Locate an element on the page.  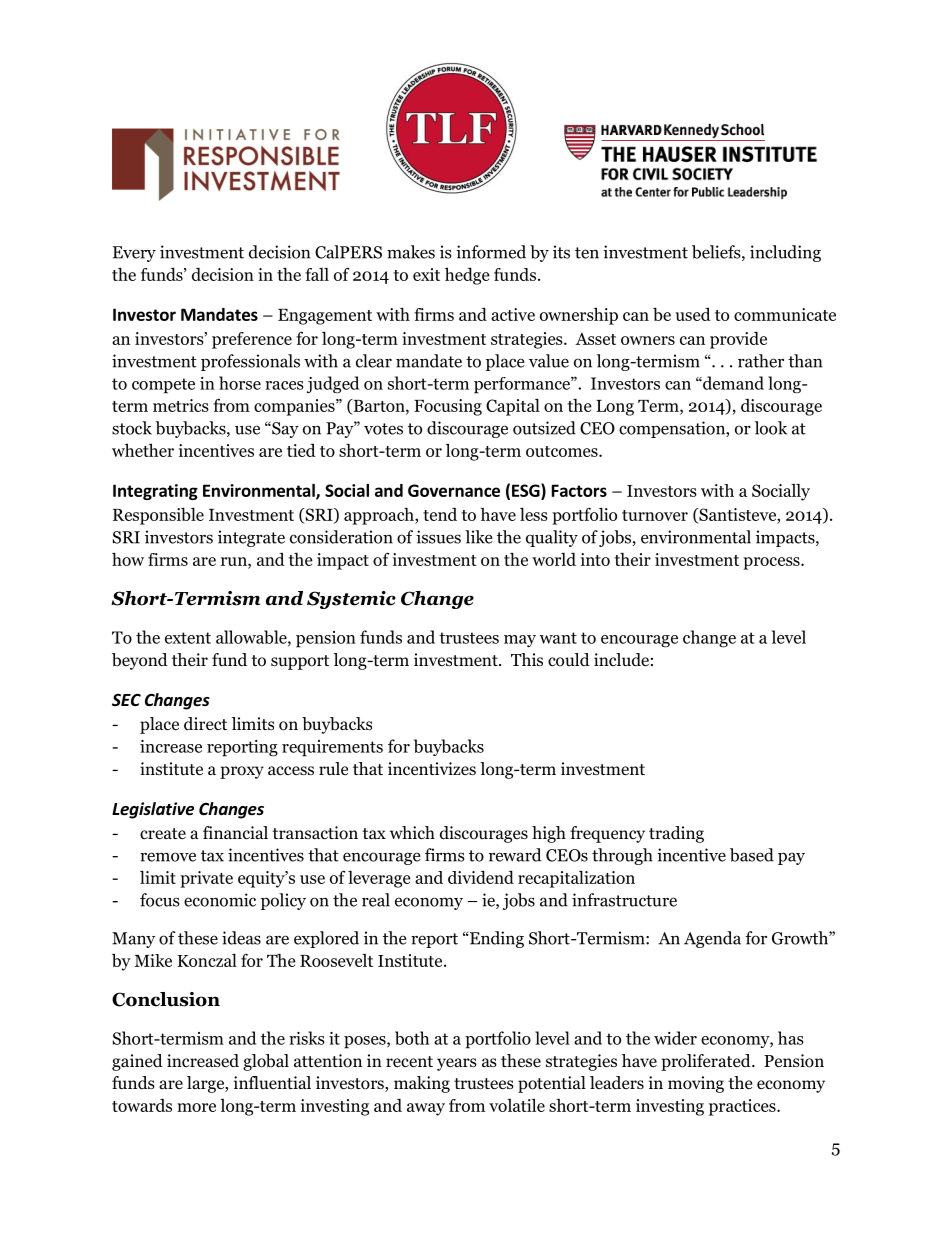
direct is located at coordinates (205, 724).
